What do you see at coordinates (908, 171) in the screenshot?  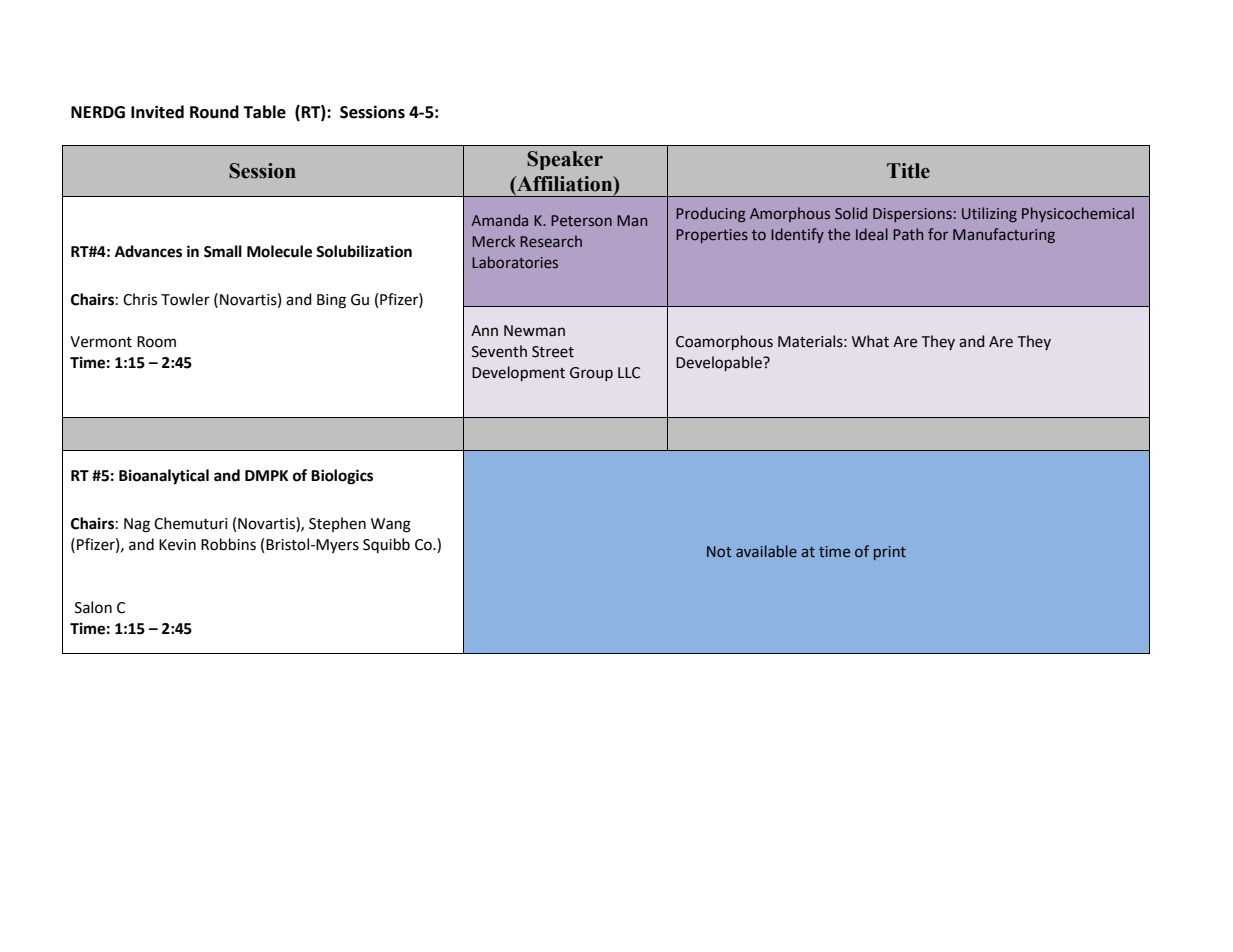 I see `Title` at bounding box center [908, 171].
